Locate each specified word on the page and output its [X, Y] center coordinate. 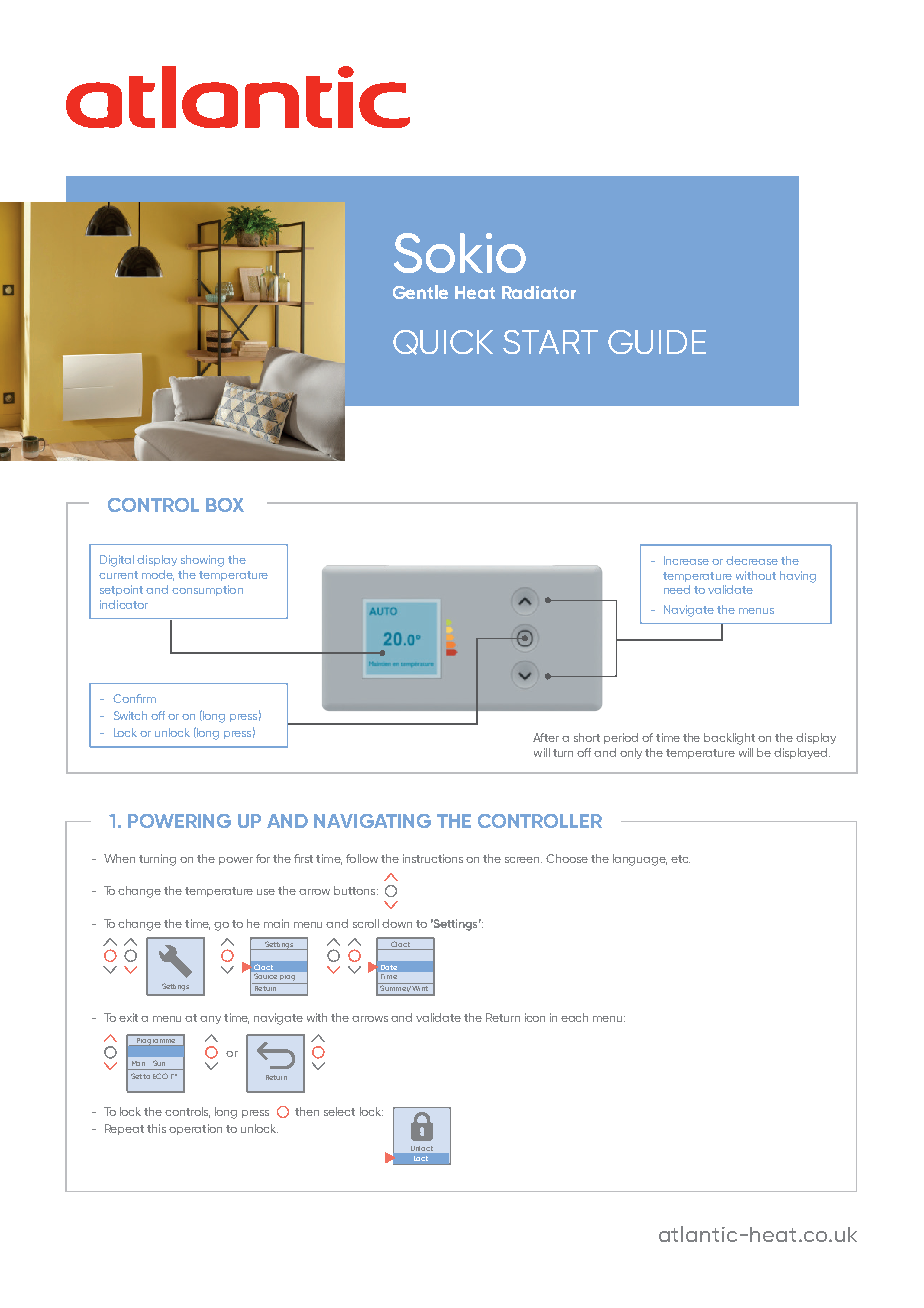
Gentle [420, 292]
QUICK [443, 342]
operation [195, 1129]
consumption [207, 590]
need [677, 589]
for [263, 858]
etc [680, 859]
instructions [433, 858]
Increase [686, 560]
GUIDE [657, 342]
